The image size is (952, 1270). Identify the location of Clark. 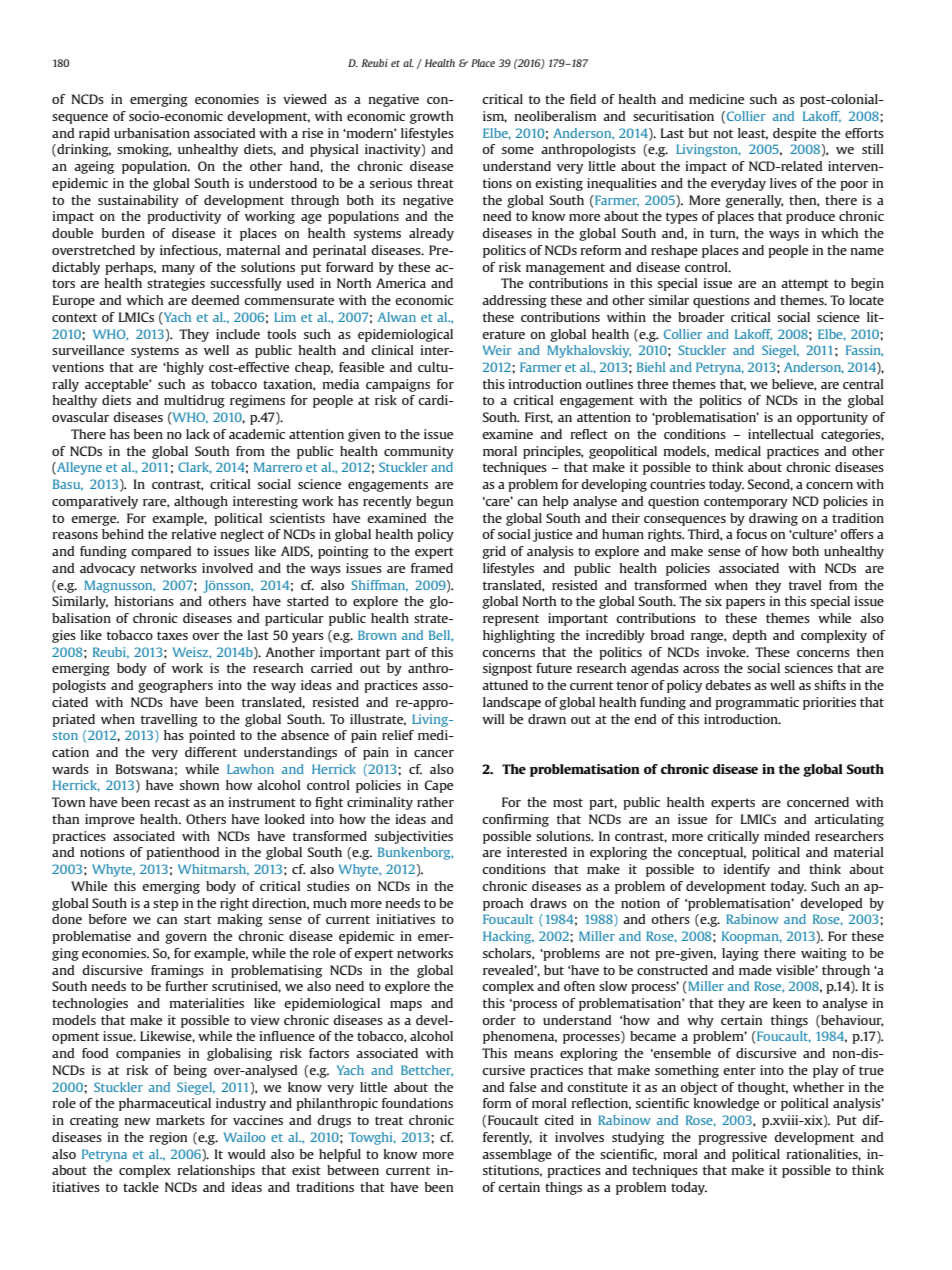
(195, 468).
